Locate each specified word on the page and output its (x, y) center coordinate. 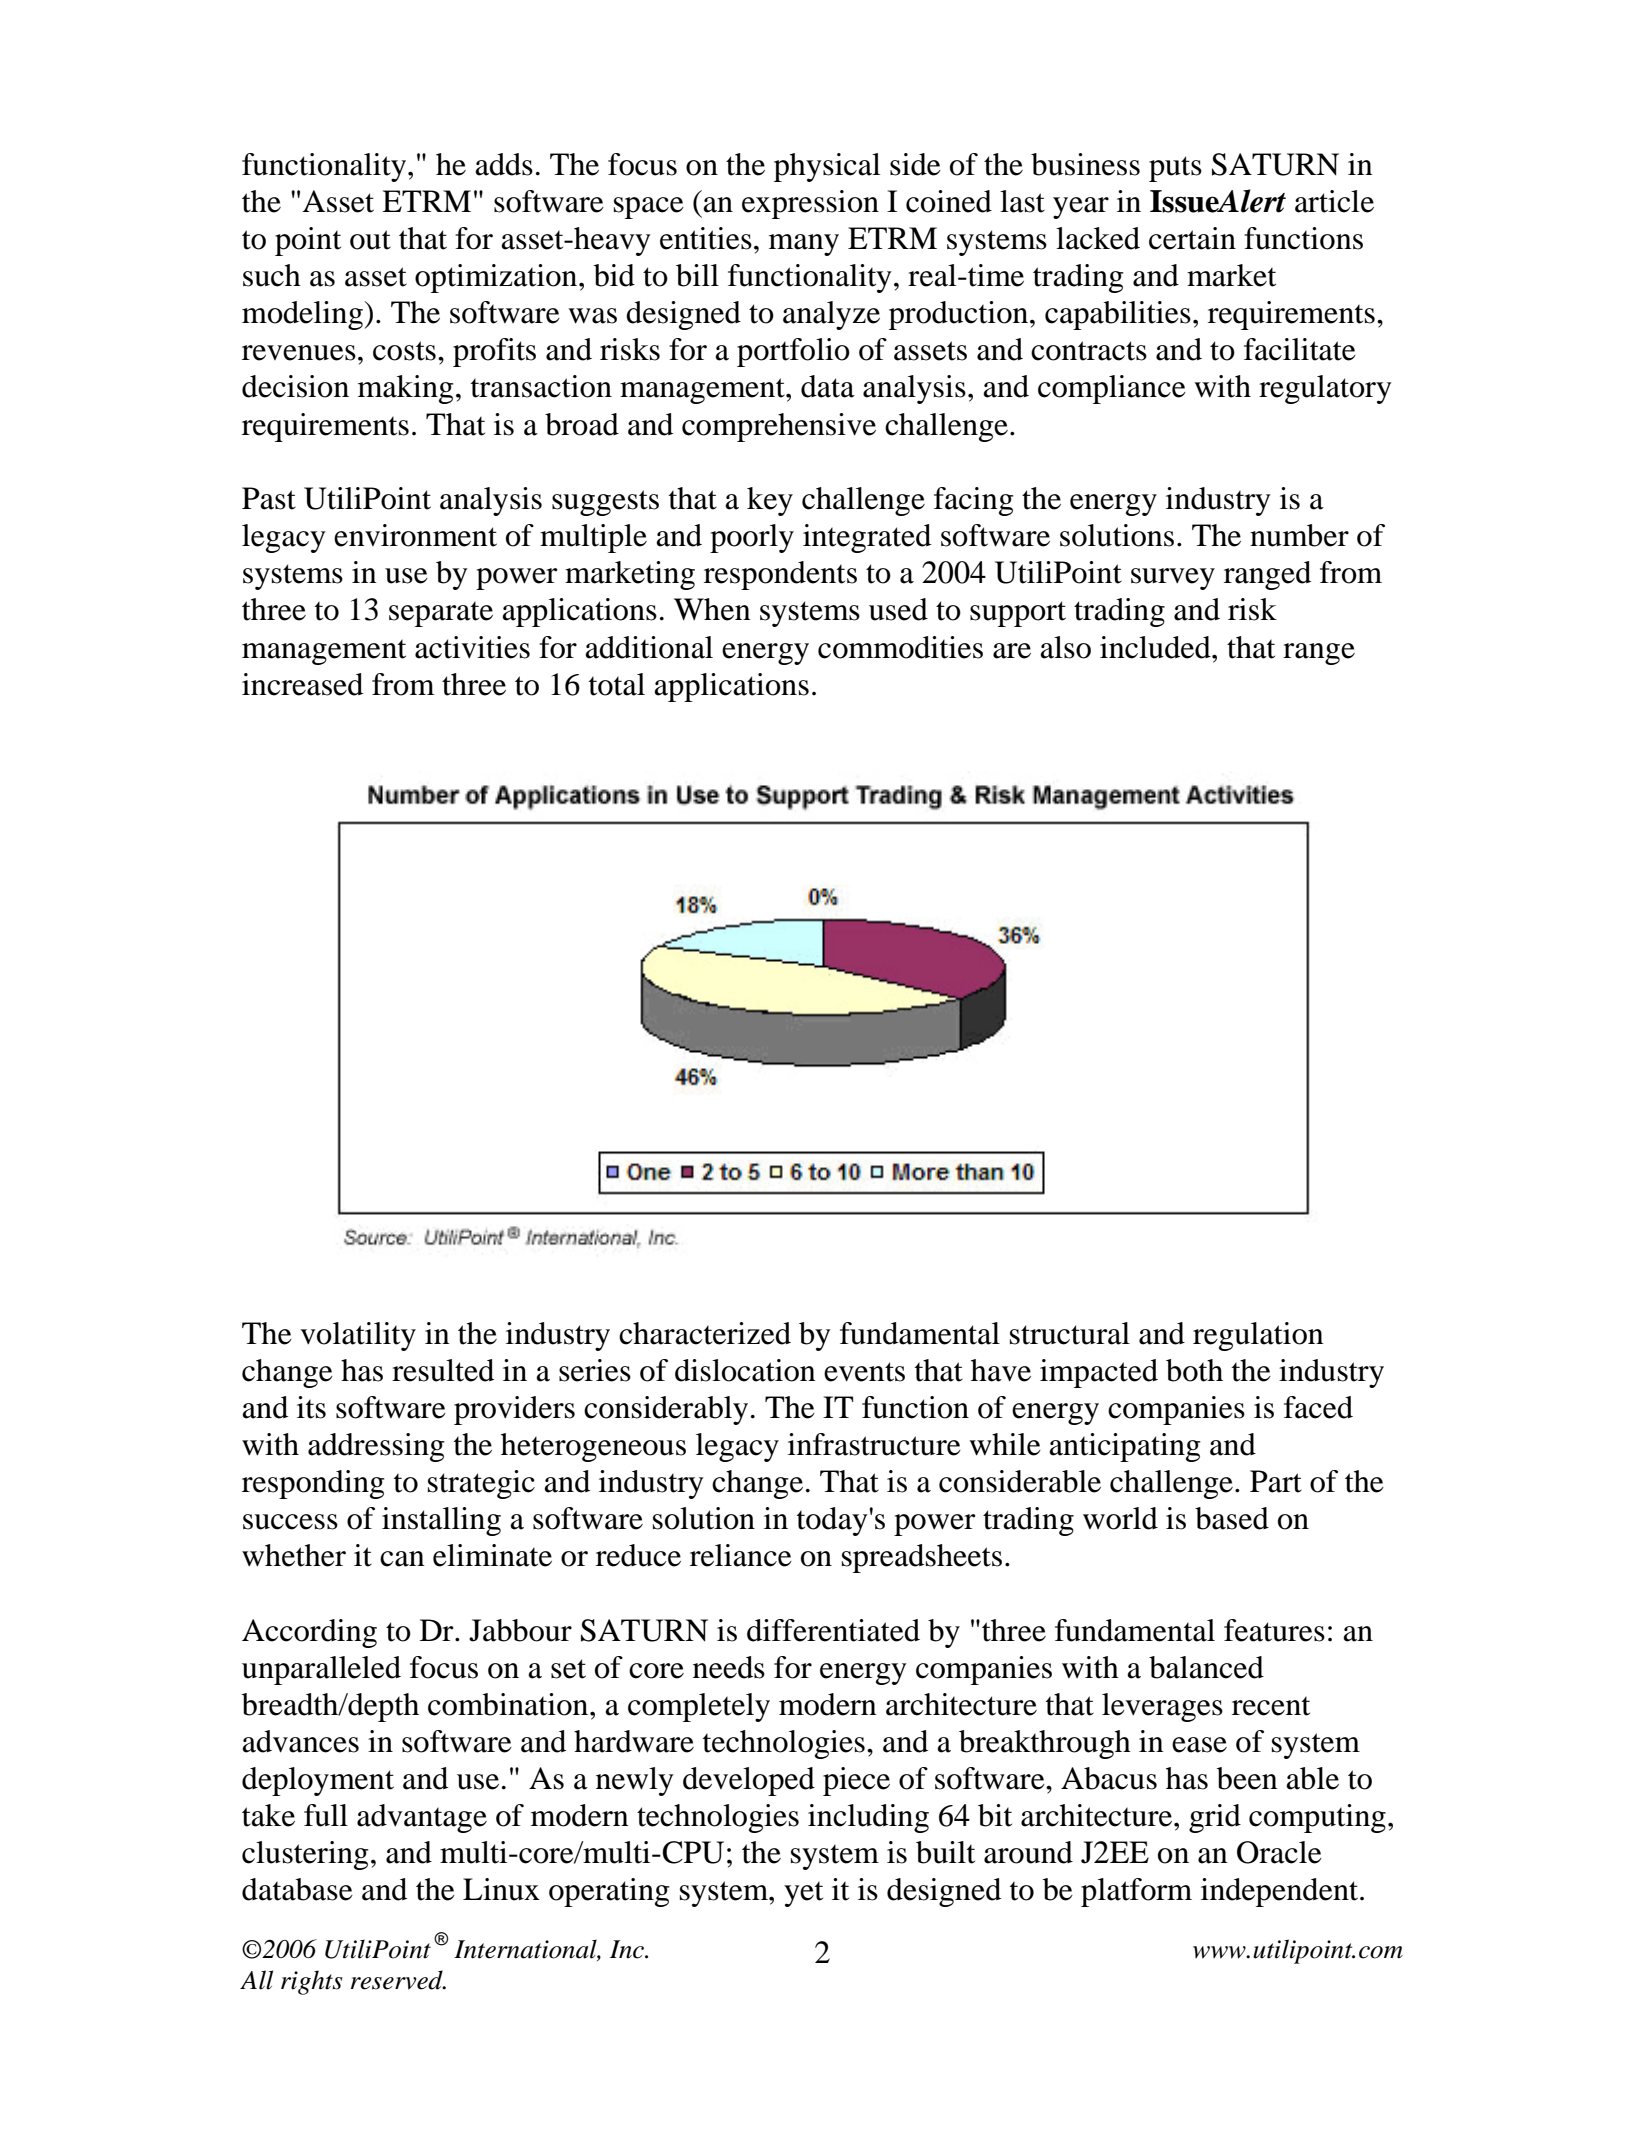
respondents (780, 575)
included (1156, 647)
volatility (358, 1336)
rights (312, 1982)
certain (1192, 238)
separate (441, 614)
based (1232, 1518)
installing (441, 1521)
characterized (705, 1333)
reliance (741, 1555)
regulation (1258, 1336)
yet (803, 1894)
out (370, 240)
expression (810, 204)
